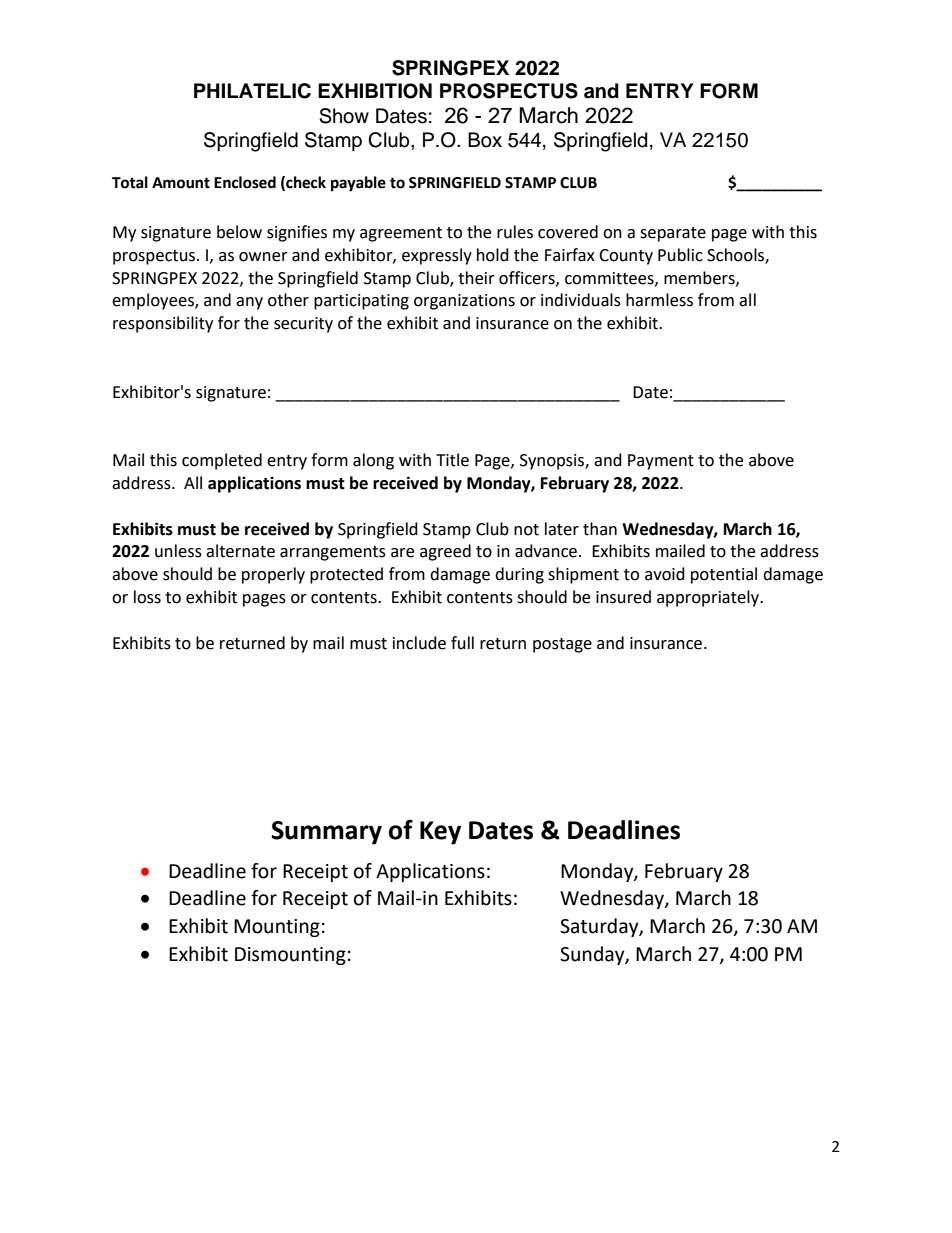 The height and width of the document is (1233, 952). What do you see at coordinates (673, 234) in the document?
I see `separate` at bounding box center [673, 234].
